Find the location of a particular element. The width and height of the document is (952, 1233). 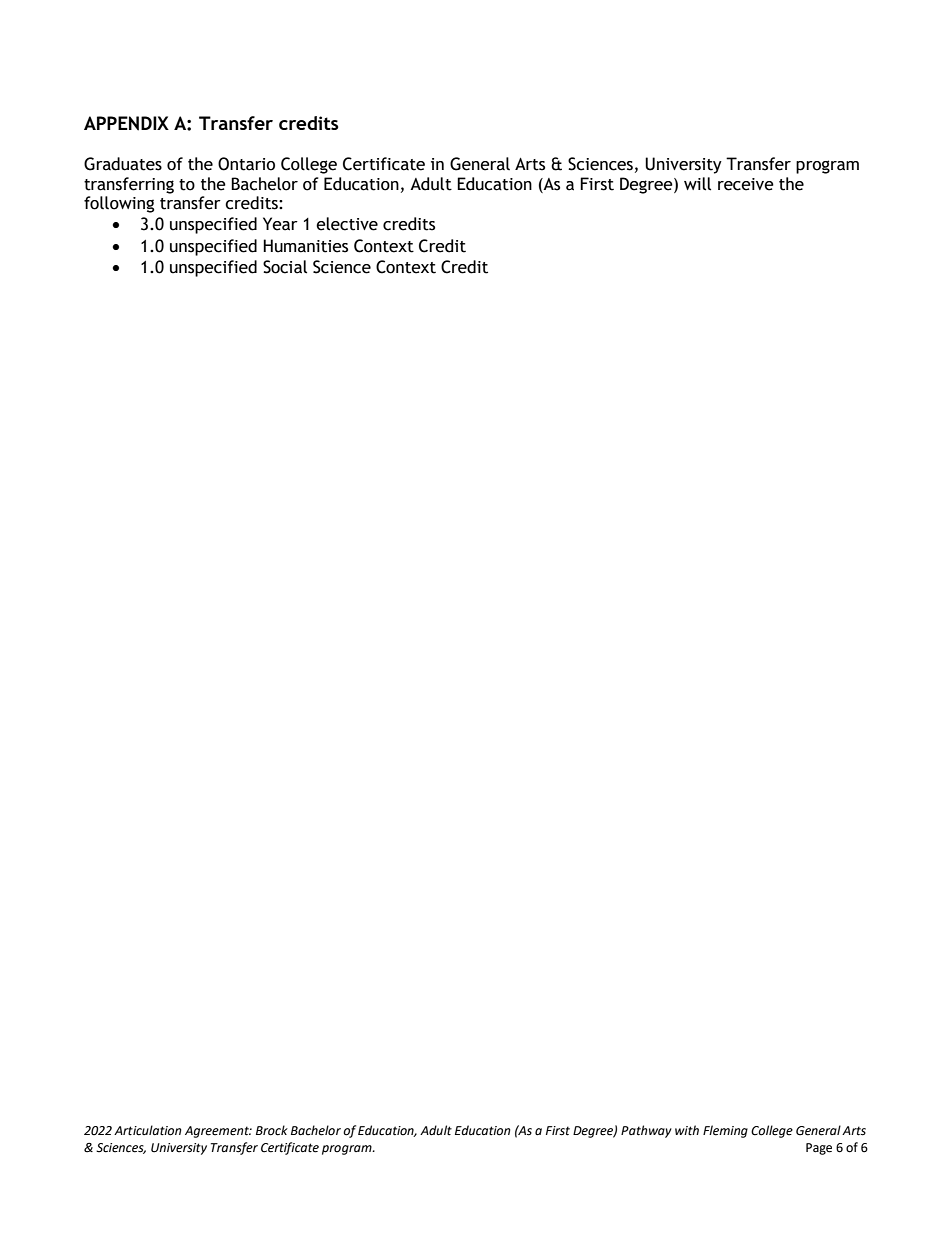

Ontario is located at coordinates (246, 164).
